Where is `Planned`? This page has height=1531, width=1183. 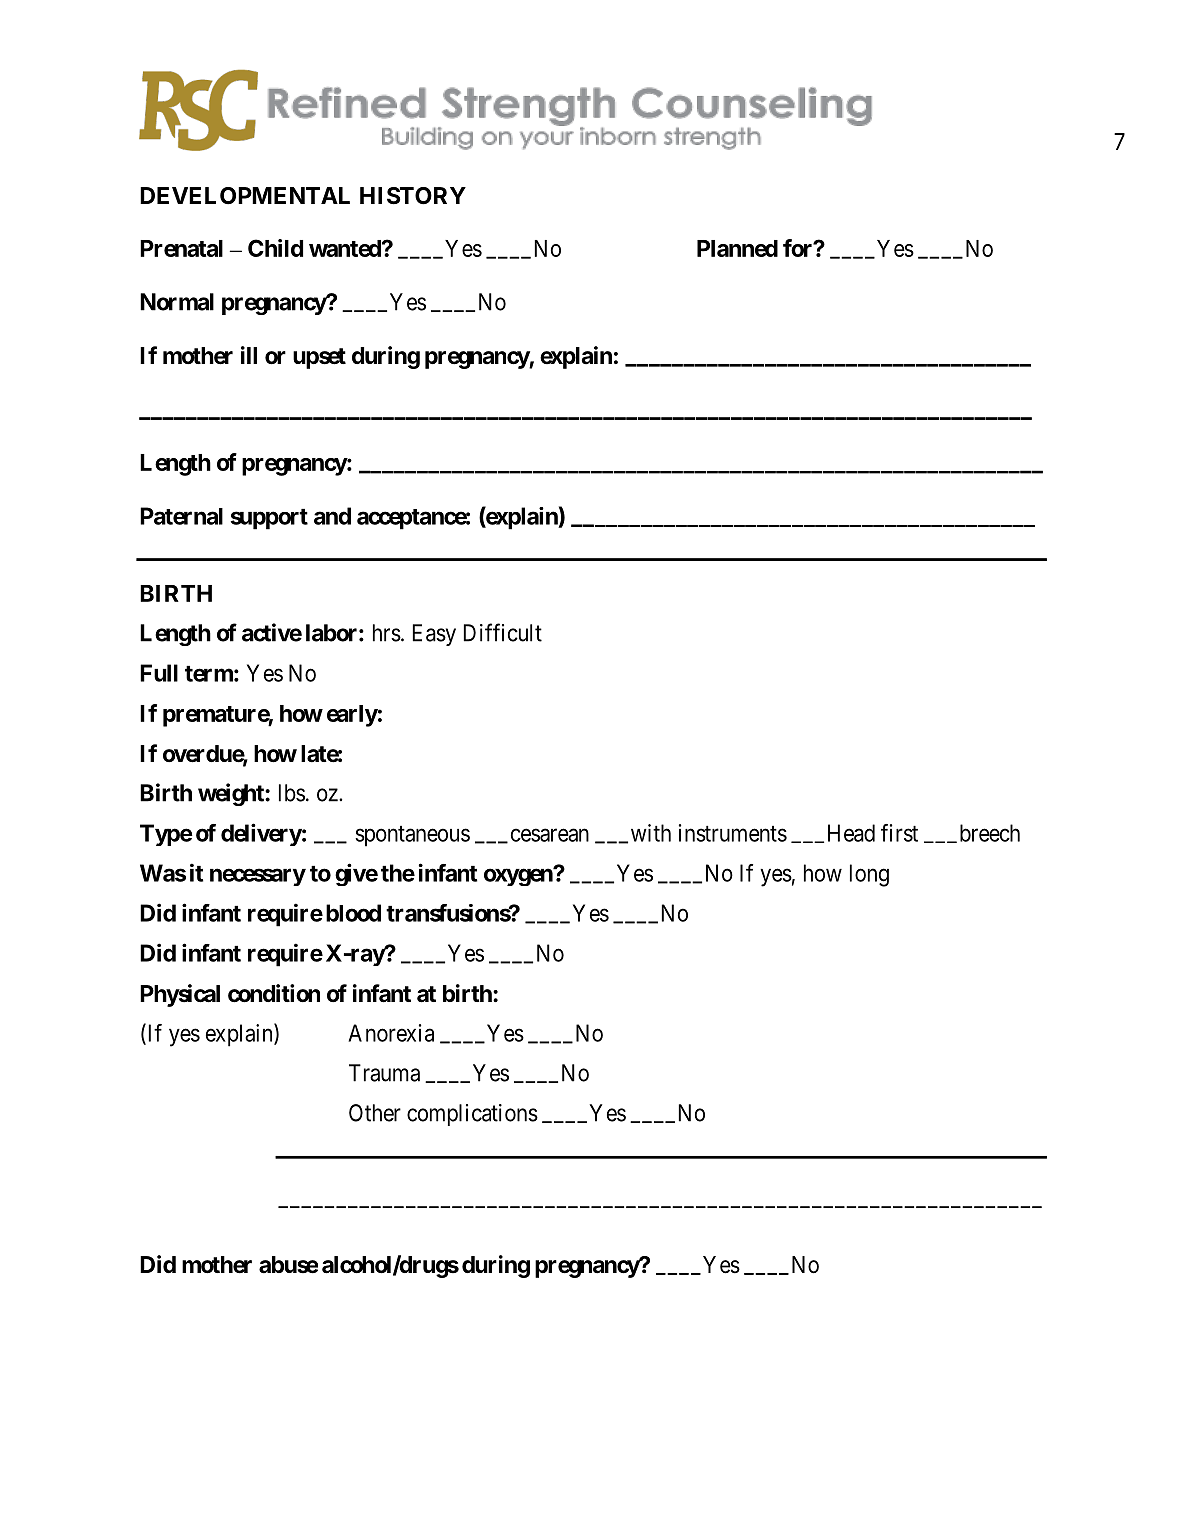 Planned is located at coordinates (737, 248).
